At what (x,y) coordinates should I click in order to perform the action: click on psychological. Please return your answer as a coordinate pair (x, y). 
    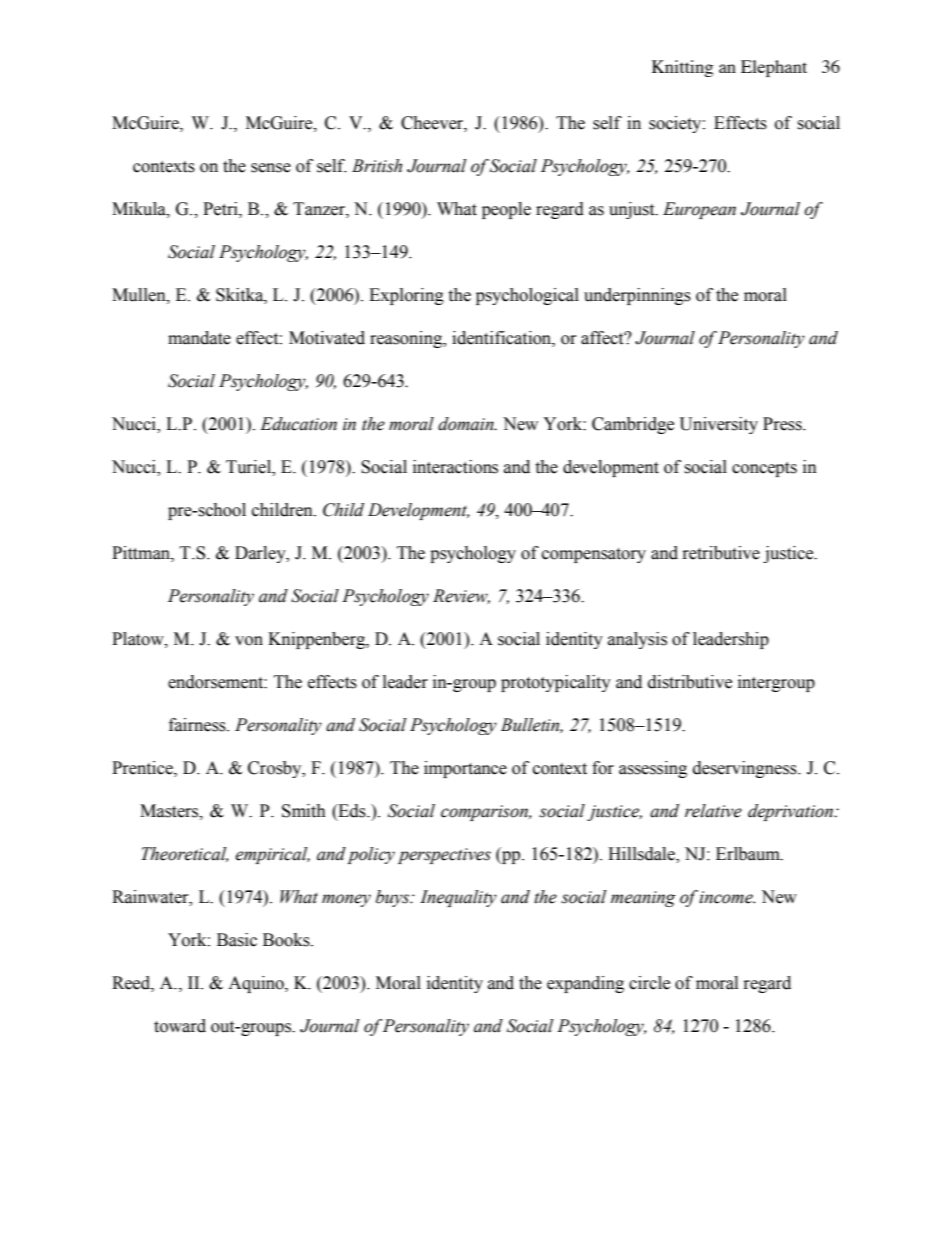
    Looking at the image, I should click on (527, 296).
